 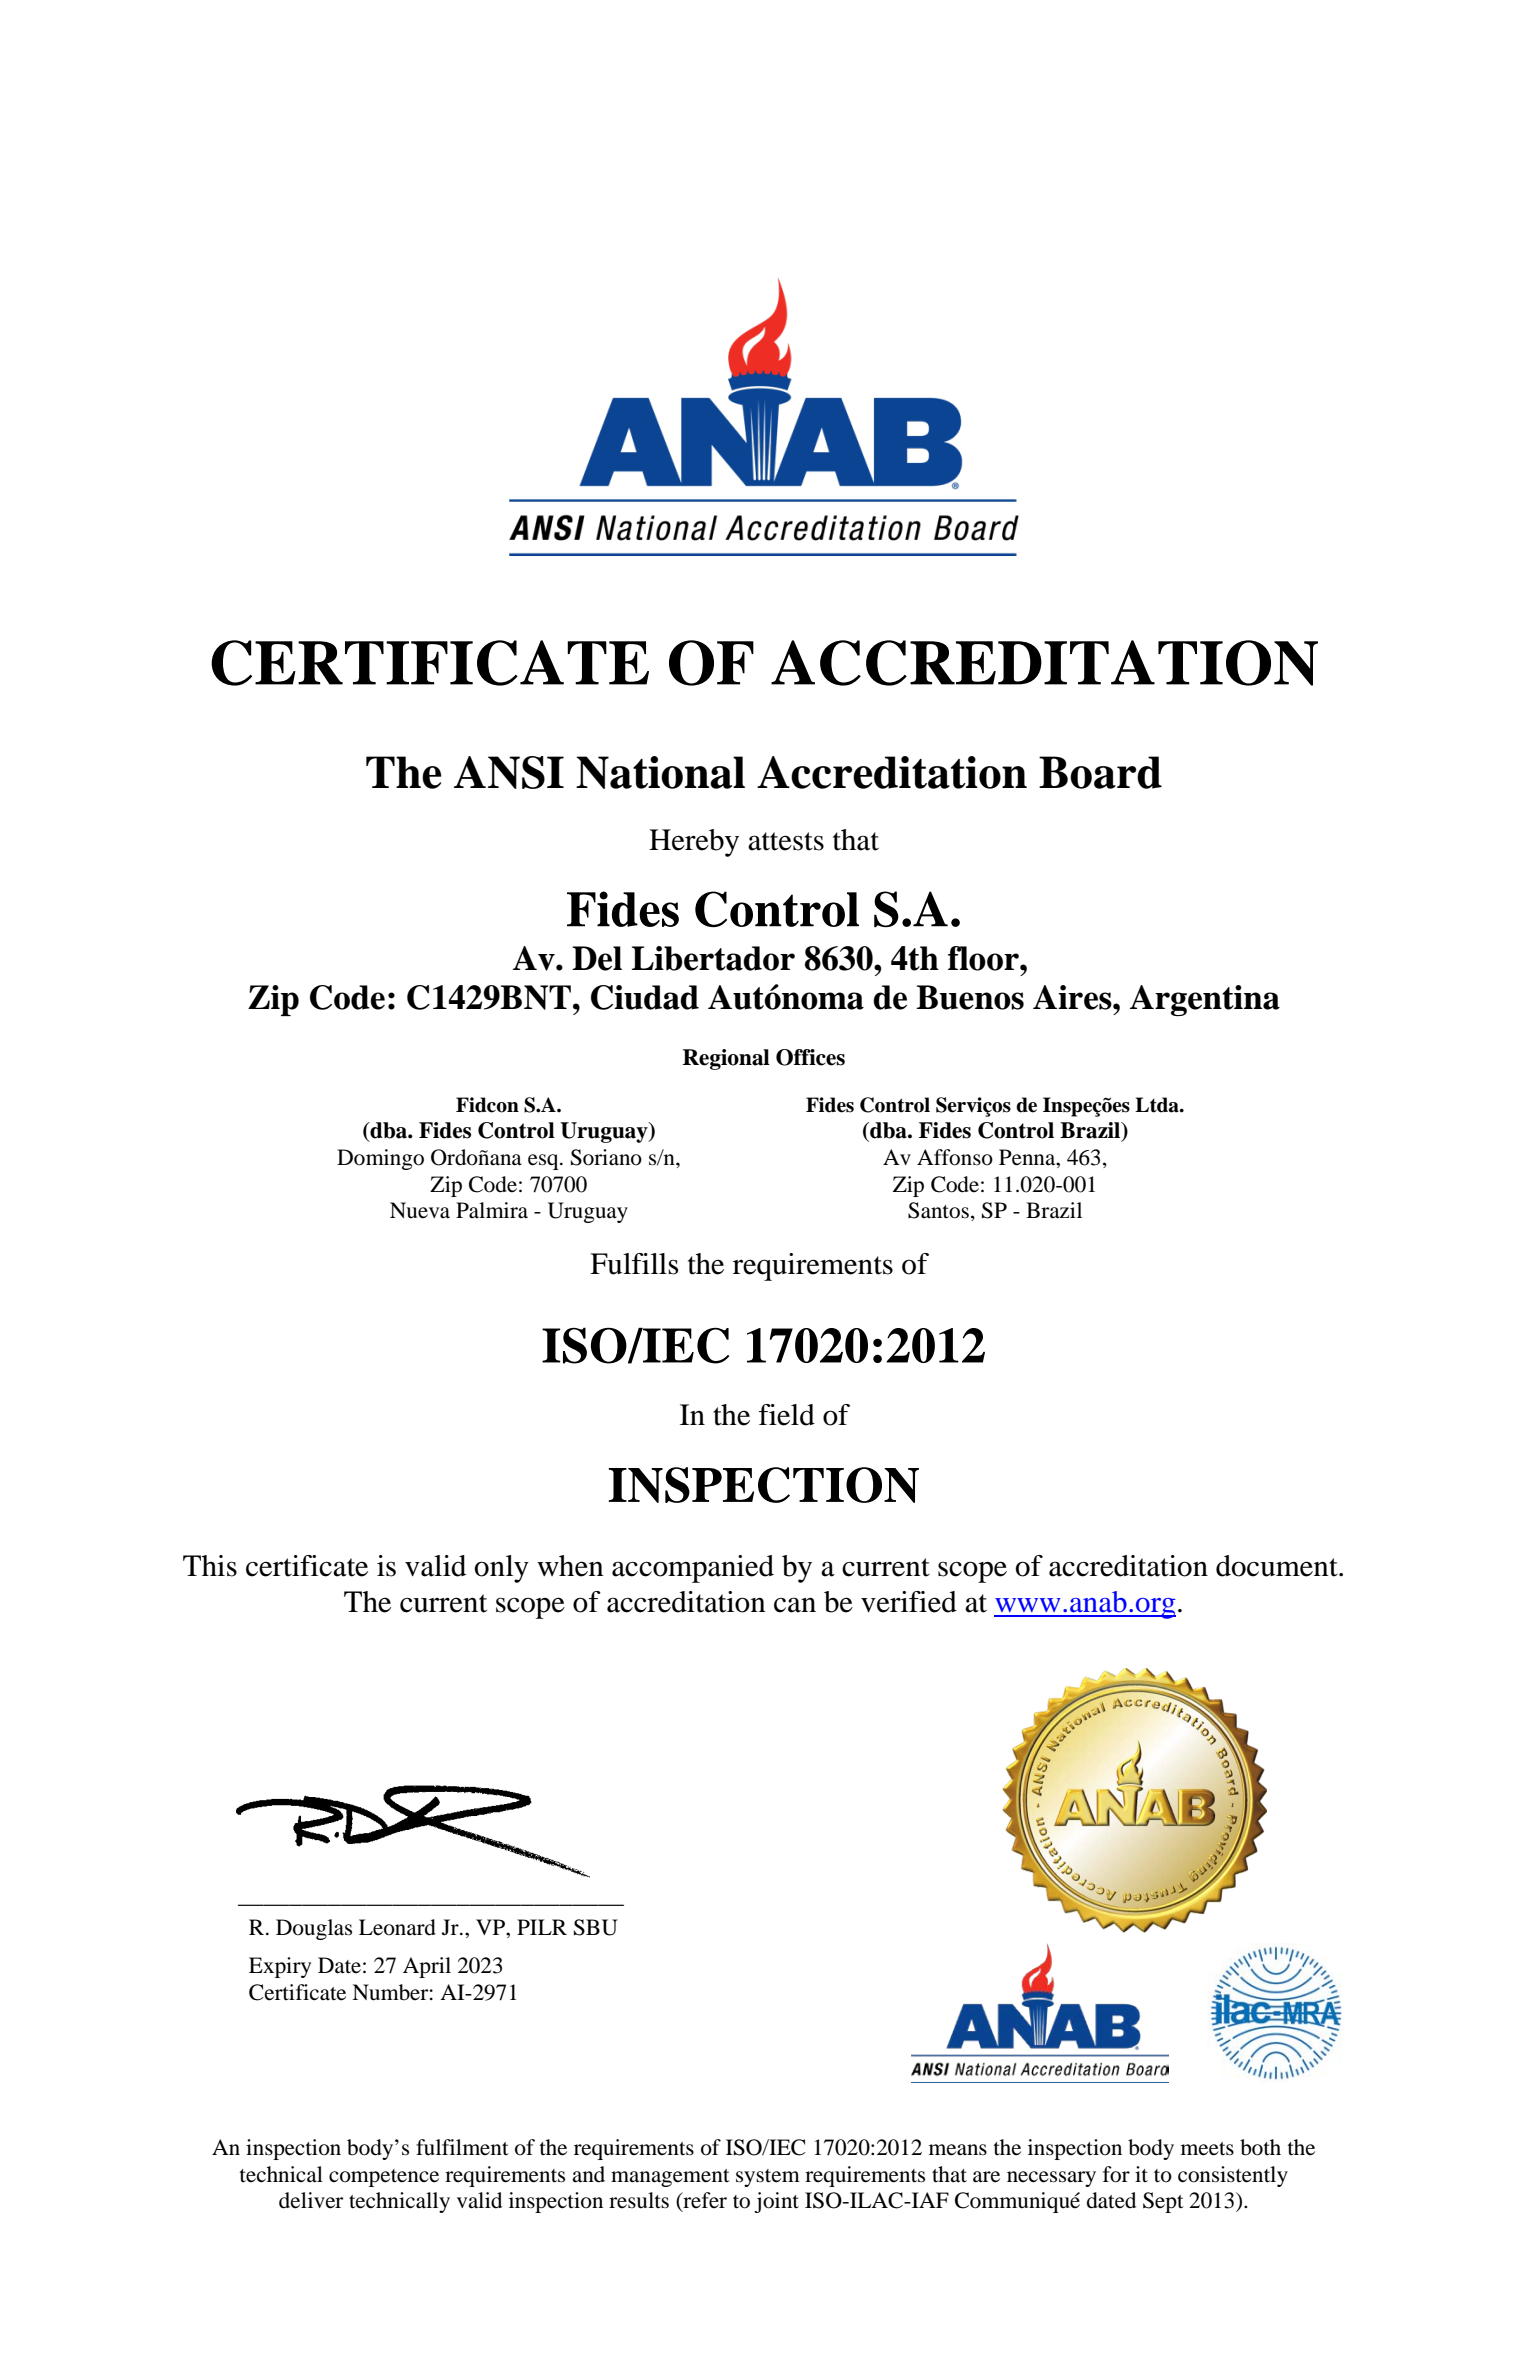 I want to click on Board, so click(x=1100, y=772).
